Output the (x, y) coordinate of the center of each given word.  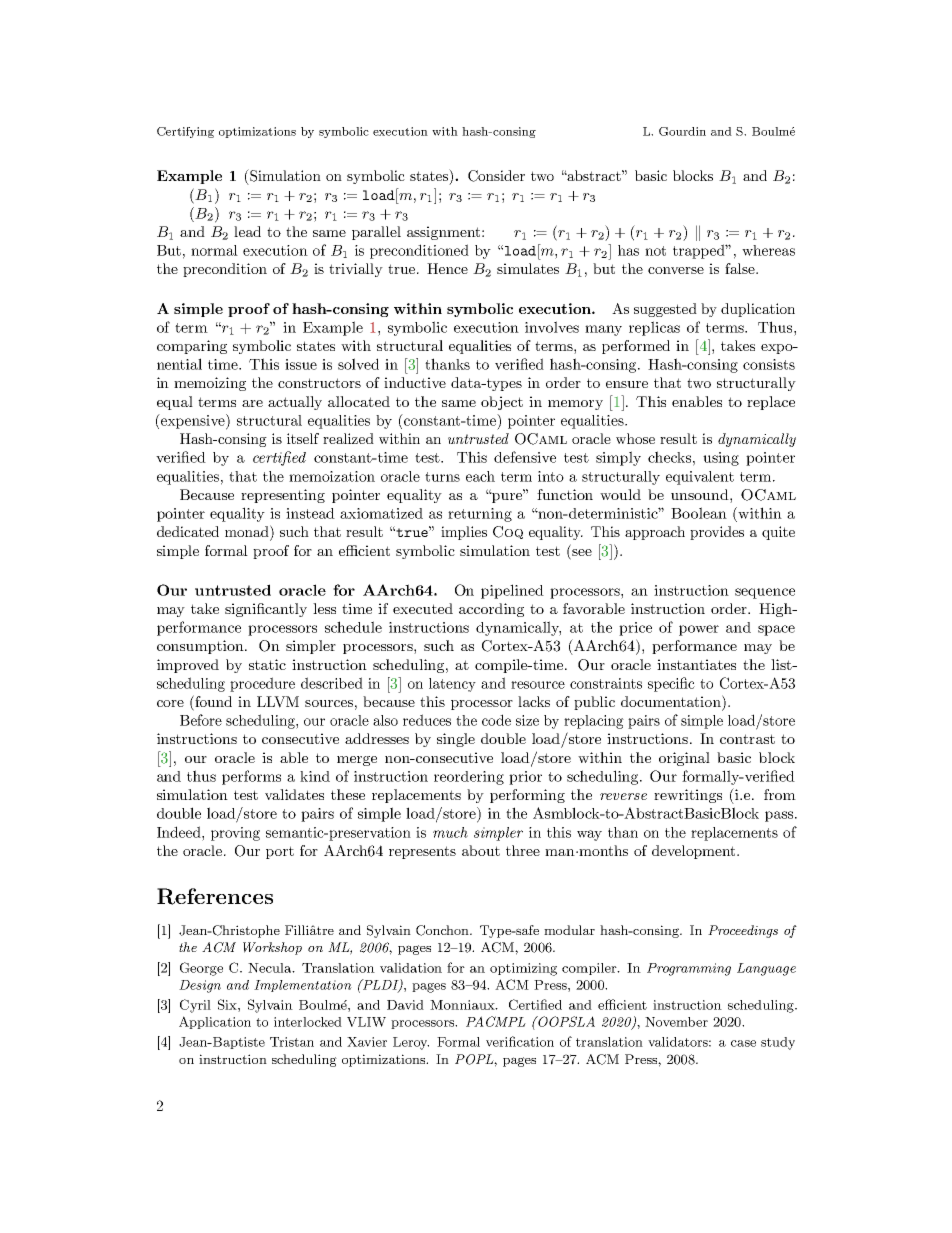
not (655, 251)
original (684, 759)
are (252, 403)
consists (769, 364)
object (502, 403)
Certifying (185, 132)
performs (251, 777)
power (699, 630)
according (491, 610)
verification (520, 1041)
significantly (266, 610)
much (450, 832)
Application (215, 1022)
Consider (496, 176)
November (676, 1022)
